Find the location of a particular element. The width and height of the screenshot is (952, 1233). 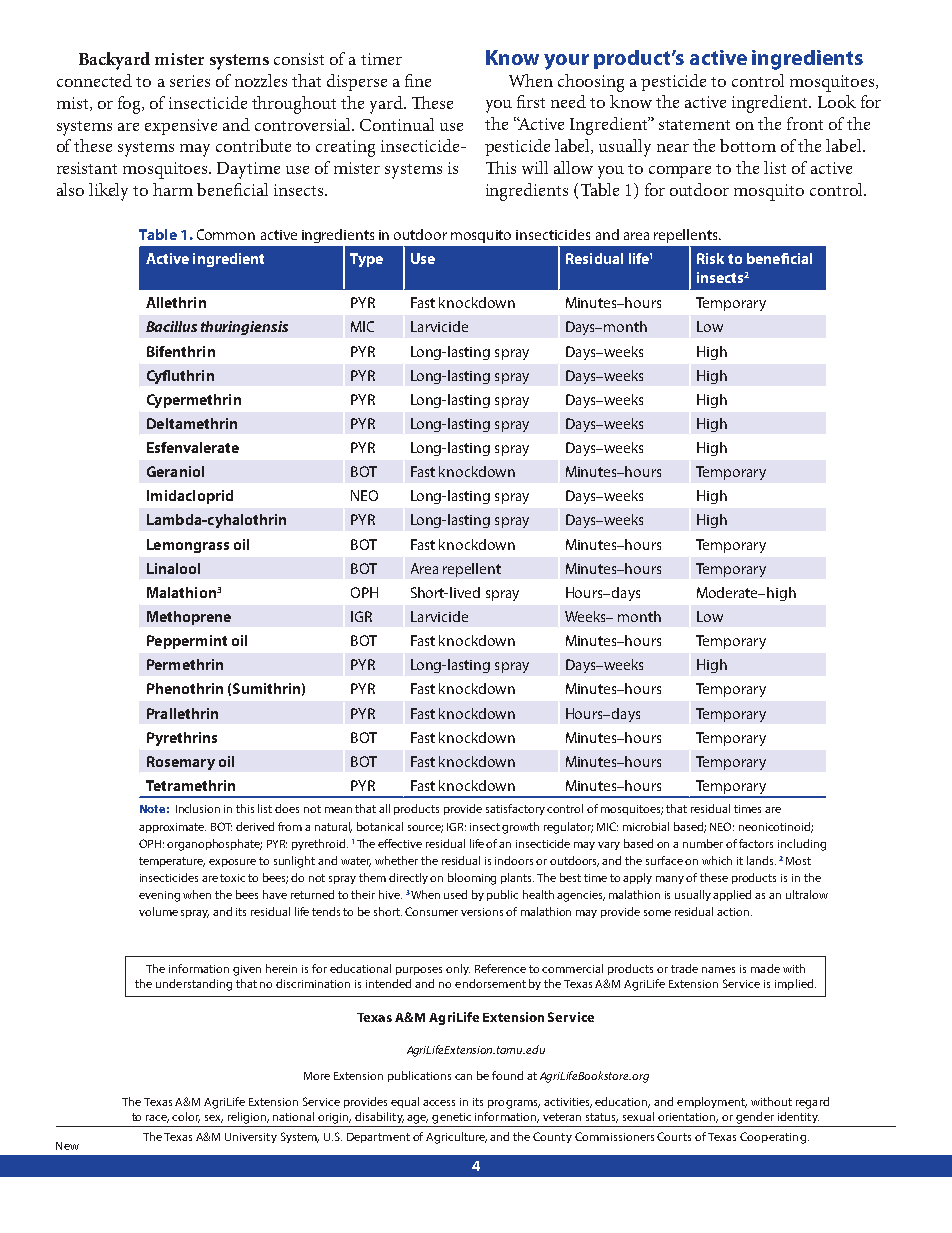

race is located at coordinates (157, 1119).
